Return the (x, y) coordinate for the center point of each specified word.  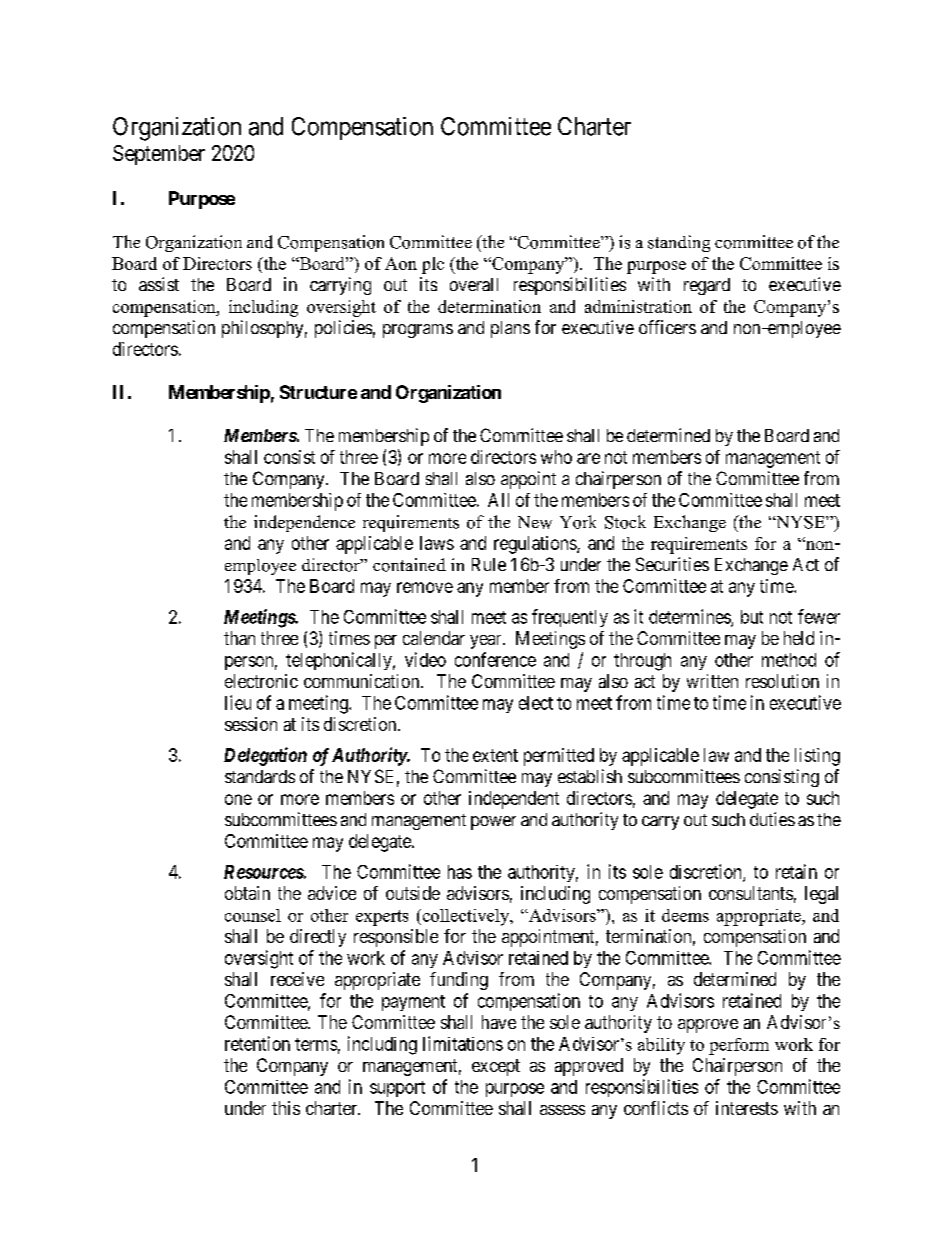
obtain (247, 893)
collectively (466, 917)
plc (433, 265)
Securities (672, 564)
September (159, 155)
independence (304, 523)
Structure (318, 392)
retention (257, 1043)
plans (510, 329)
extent (495, 755)
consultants (751, 893)
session (251, 724)
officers (667, 327)
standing (679, 243)
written (712, 681)
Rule (489, 564)
